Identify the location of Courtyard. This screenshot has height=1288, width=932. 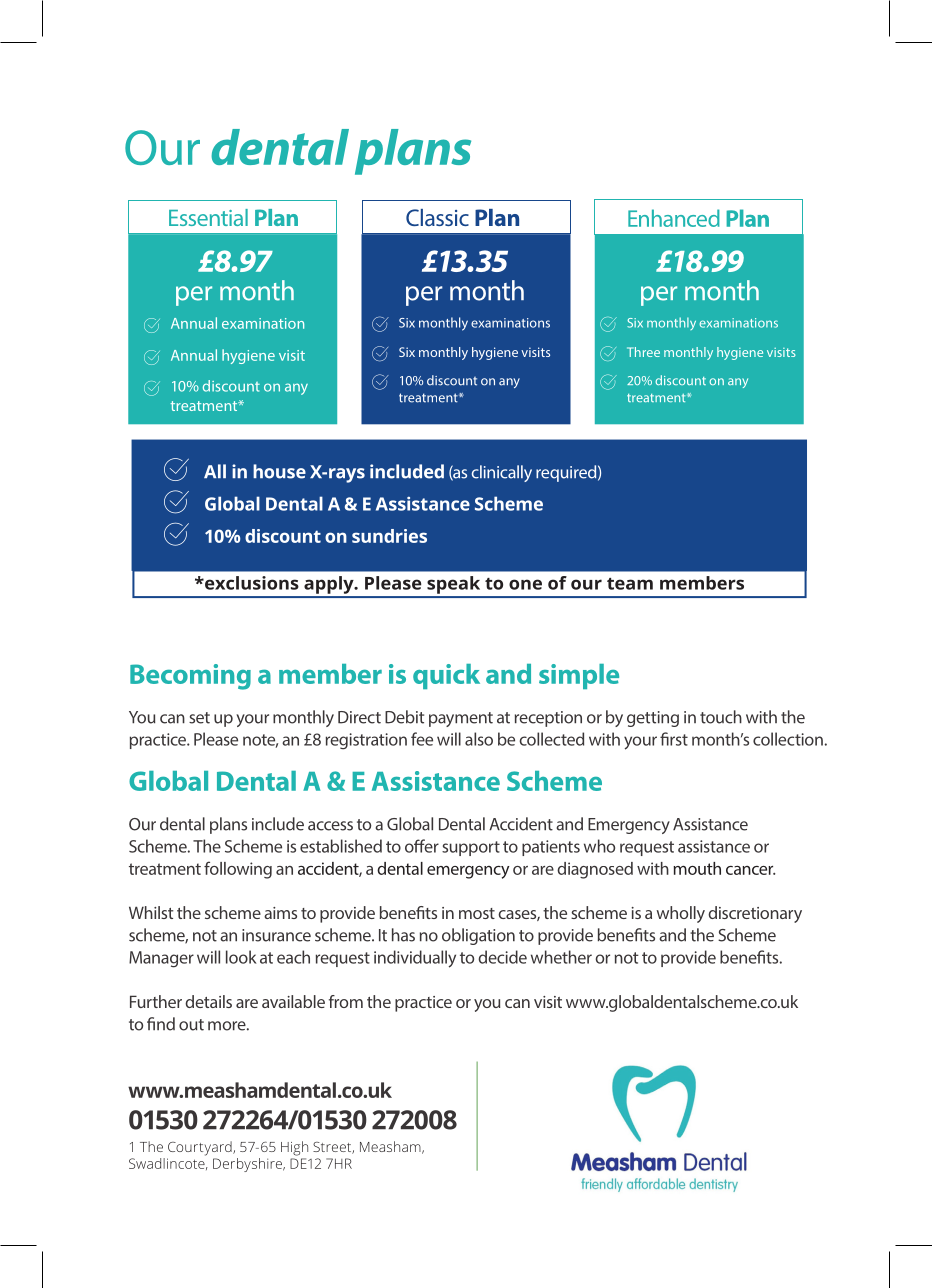
(201, 1148).
